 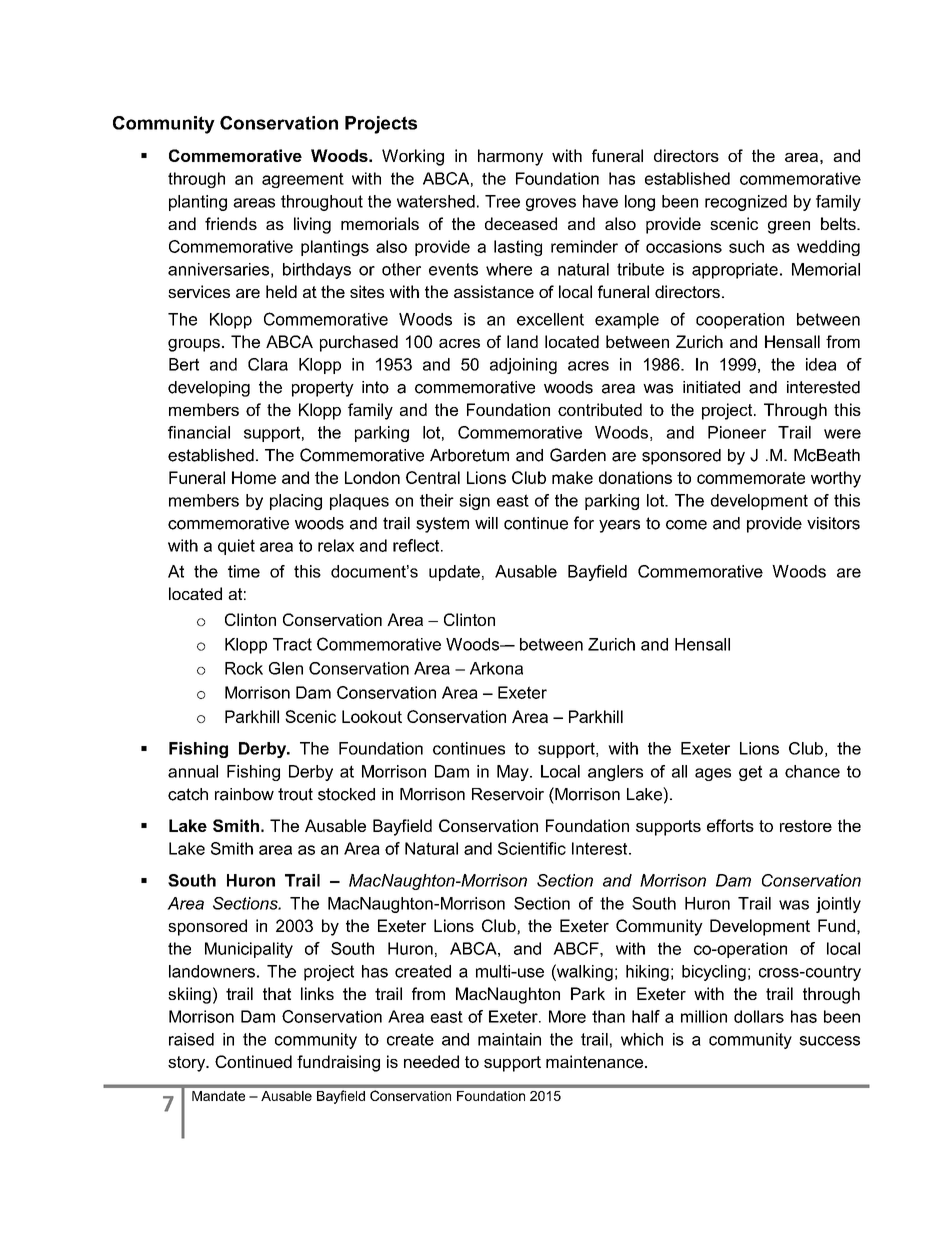 I want to click on that, so click(x=277, y=993).
